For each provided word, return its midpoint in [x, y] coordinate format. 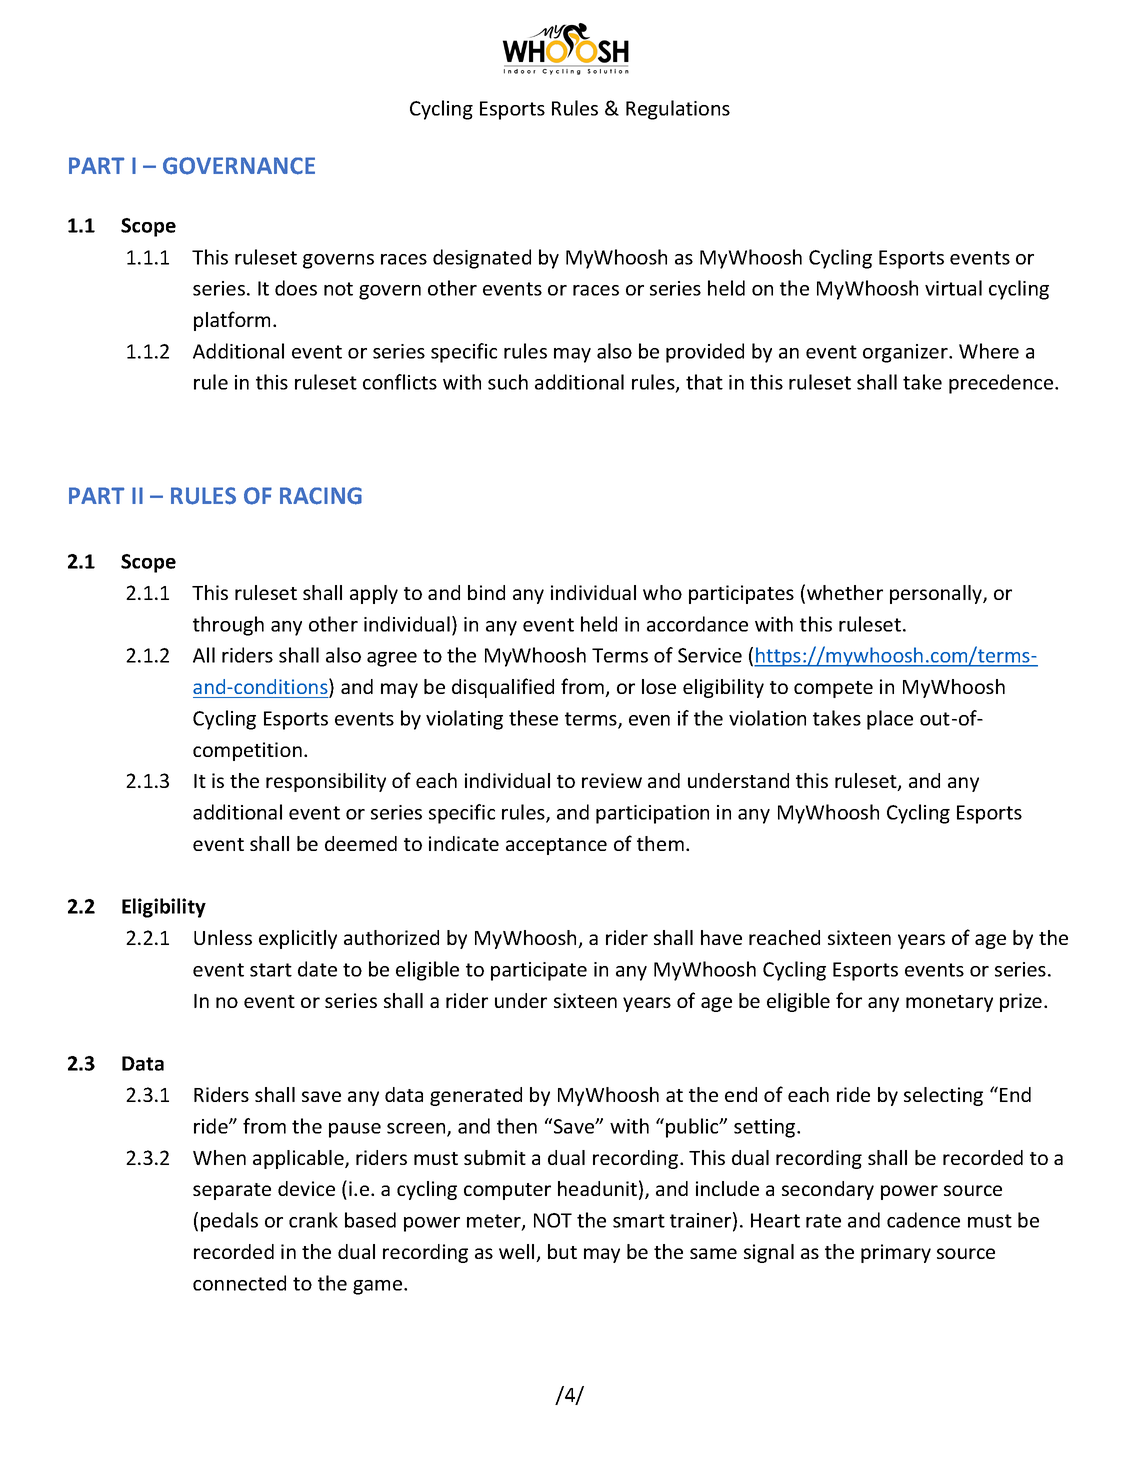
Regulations [678, 110]
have [721, 937]
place [890, 720]
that [704, 382]
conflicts [400, 382]
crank [313, 1220]
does [296, 288]
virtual [953, 288]
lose [659, 686]
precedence [1002, 384]
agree [392, 659]
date [317, 969]
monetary [949, 1003]
